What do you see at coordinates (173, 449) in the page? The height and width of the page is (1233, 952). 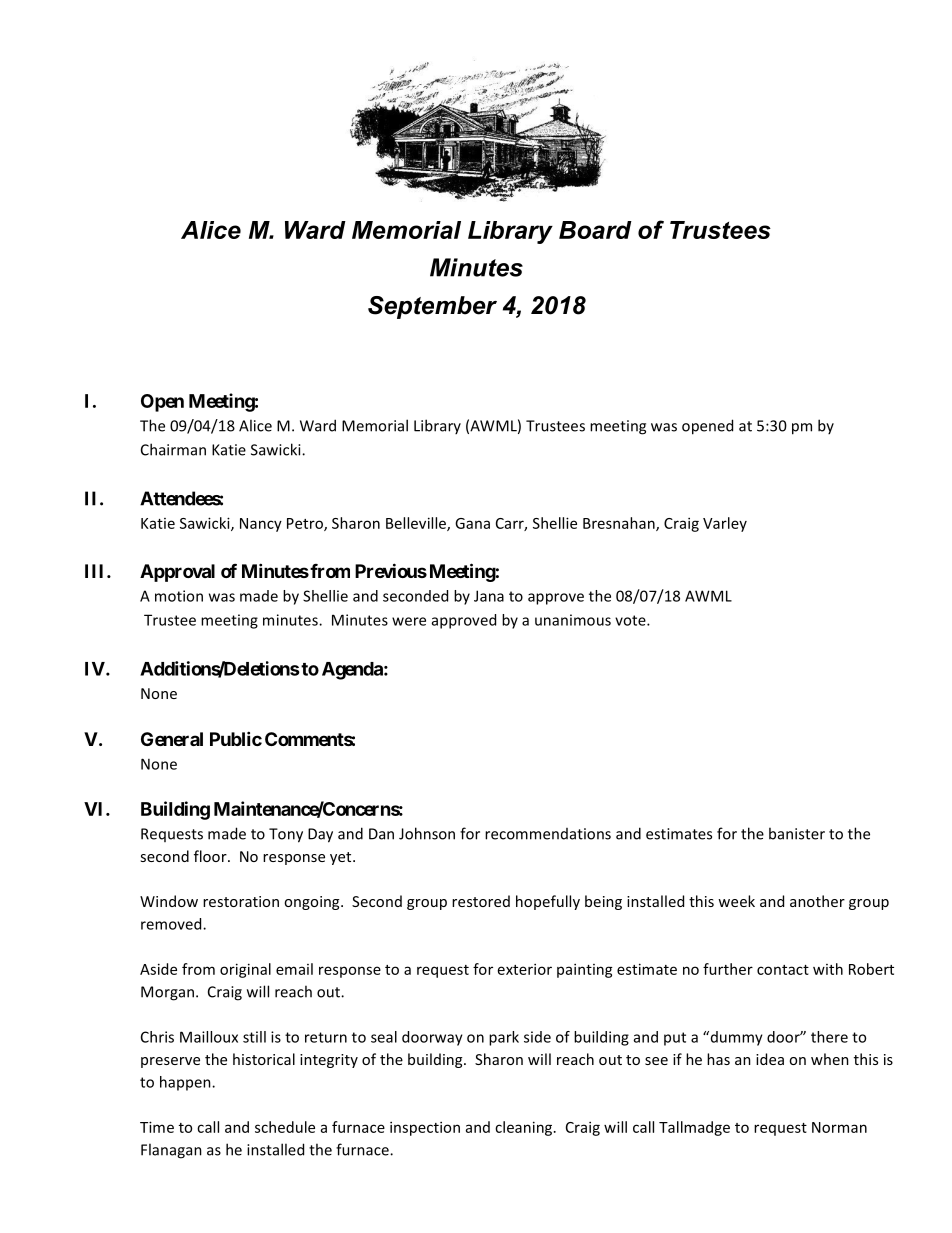 I see `Chairman` at bounding box center [173, 449].
